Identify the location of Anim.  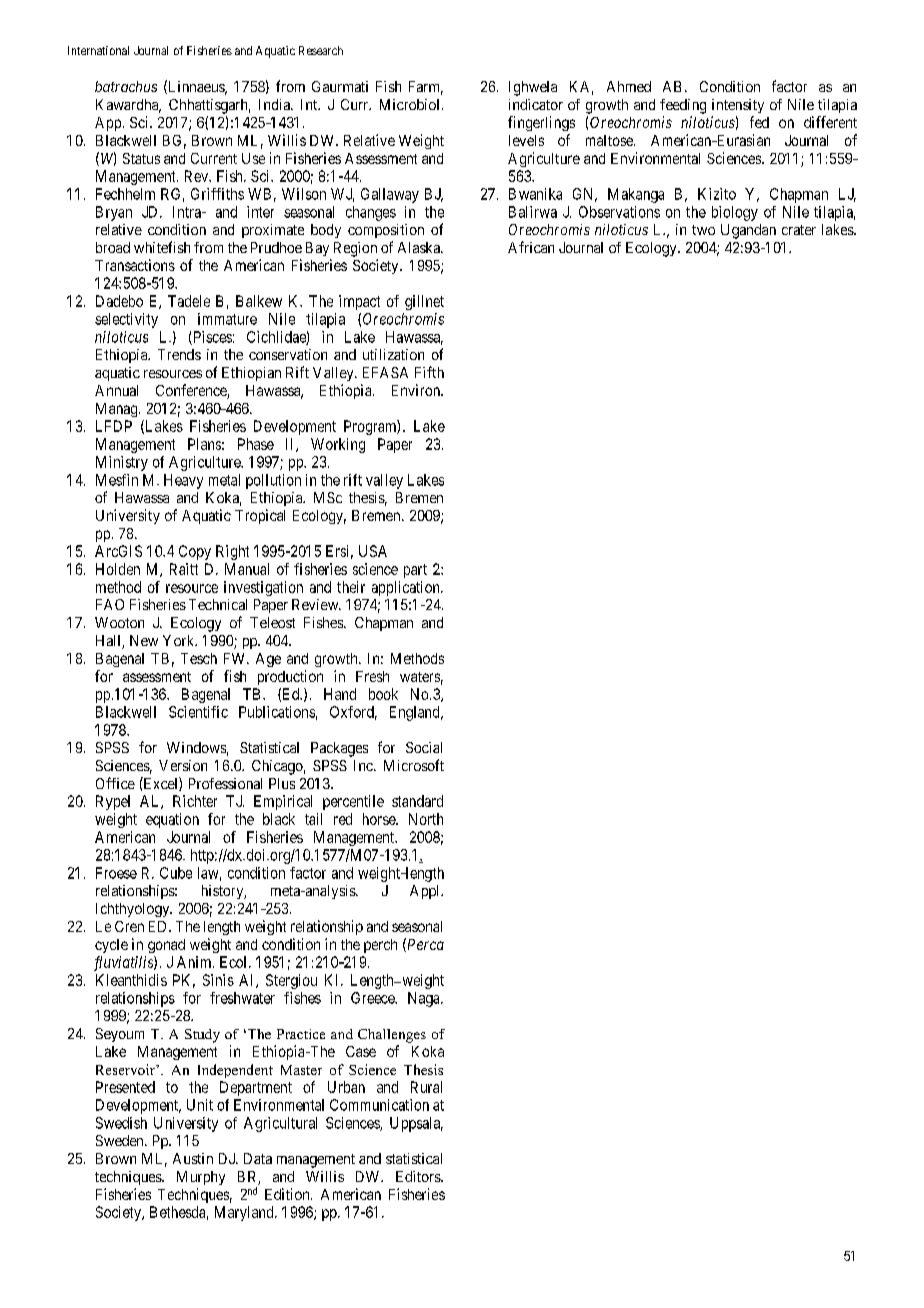
(195, 962).
